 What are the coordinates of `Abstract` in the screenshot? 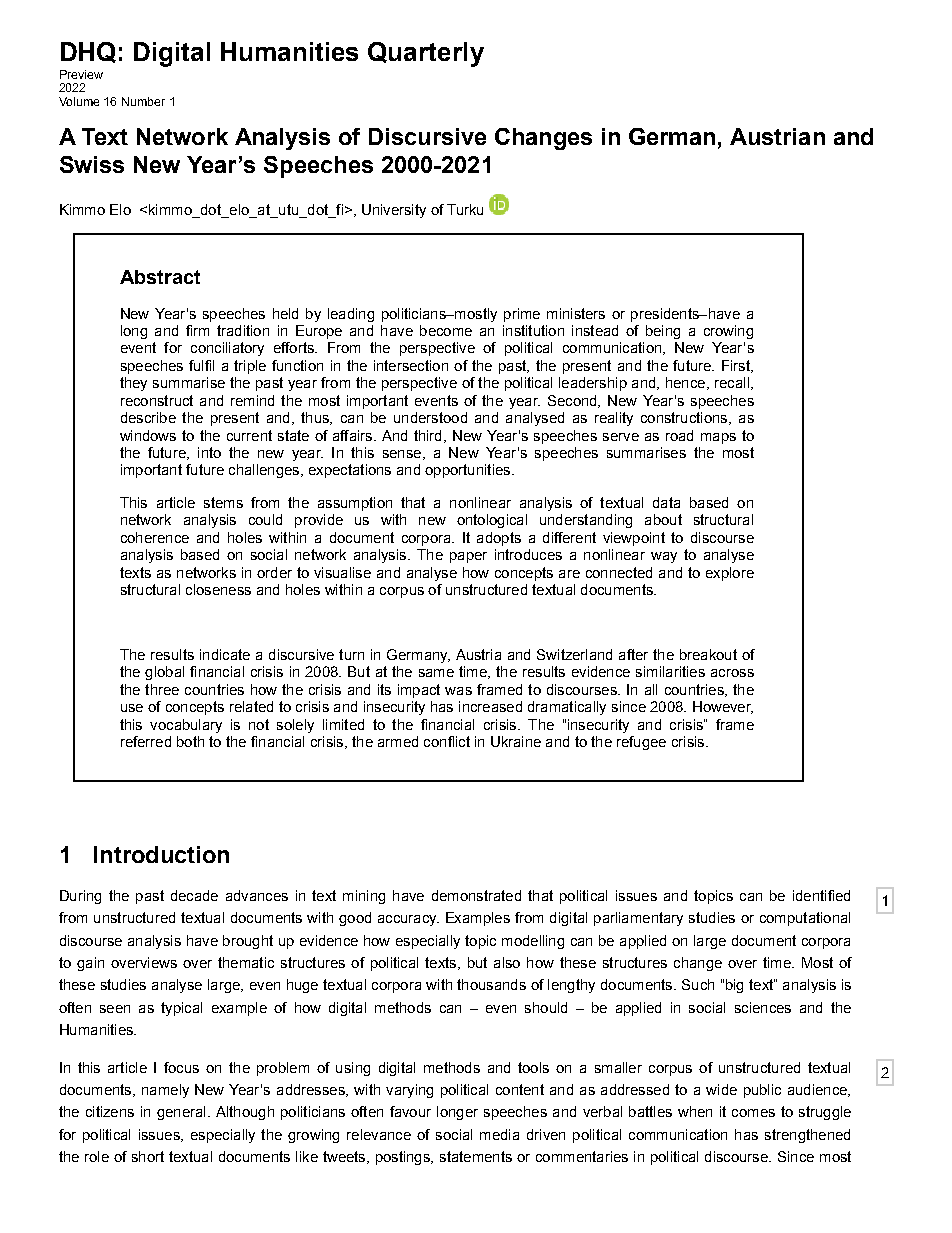 It's located at (160, 277).
